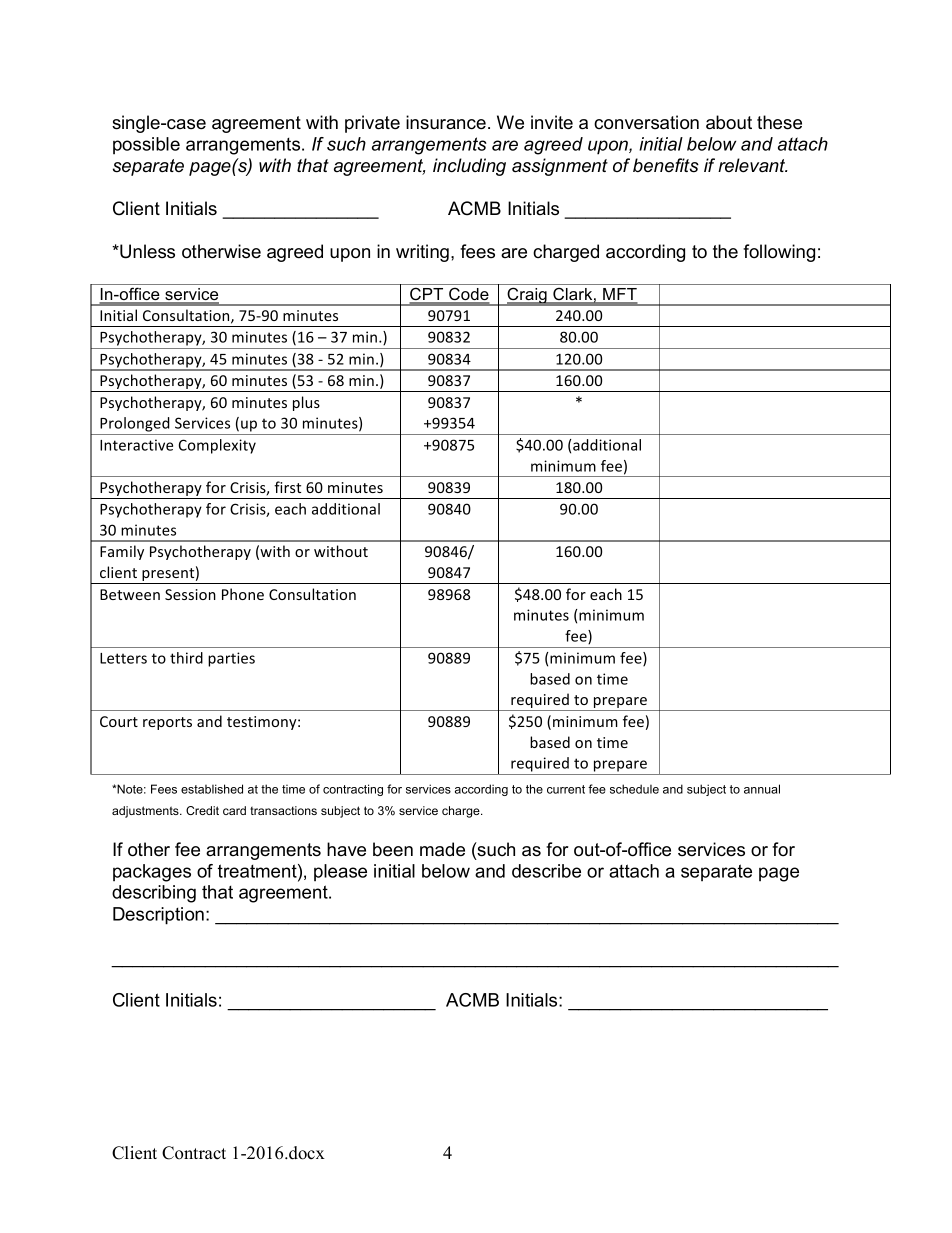 The height and width of the screenshot is (1233, 952). What do you see at coordinates (546, 871) in the screenshot?
I see `describe` at bounding box center [546, 871].
